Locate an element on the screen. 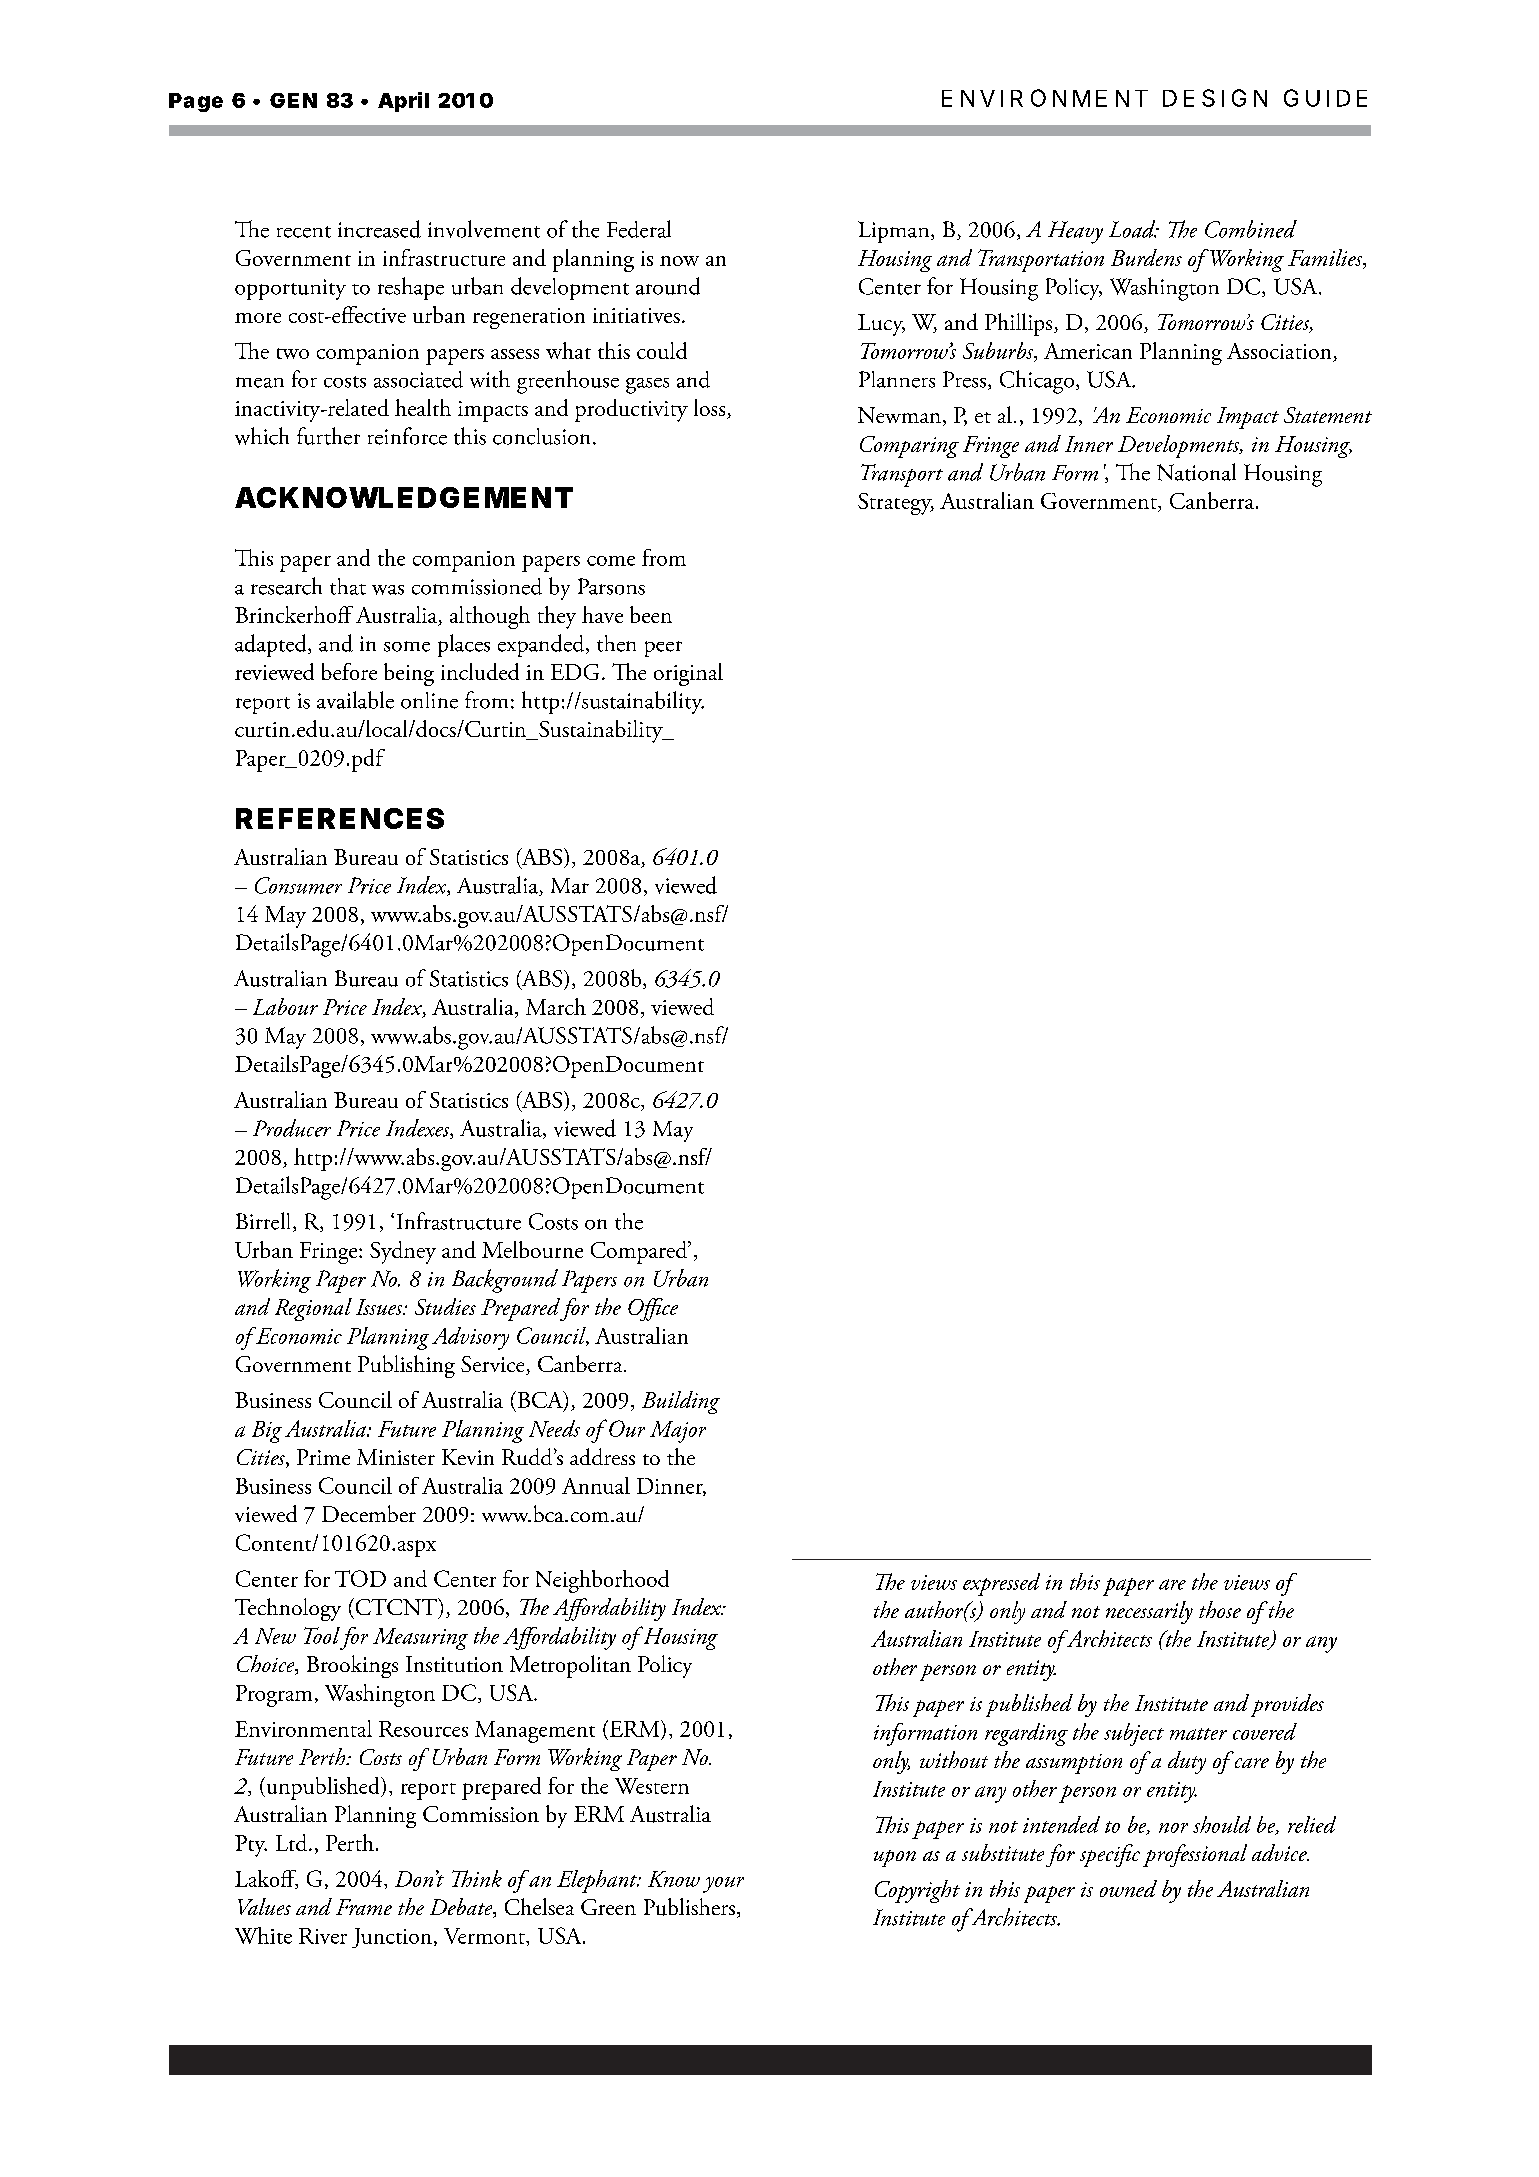 The height and width of the screenshot is (2177, 1539). Frame is located at coordinates (364, 1907).
